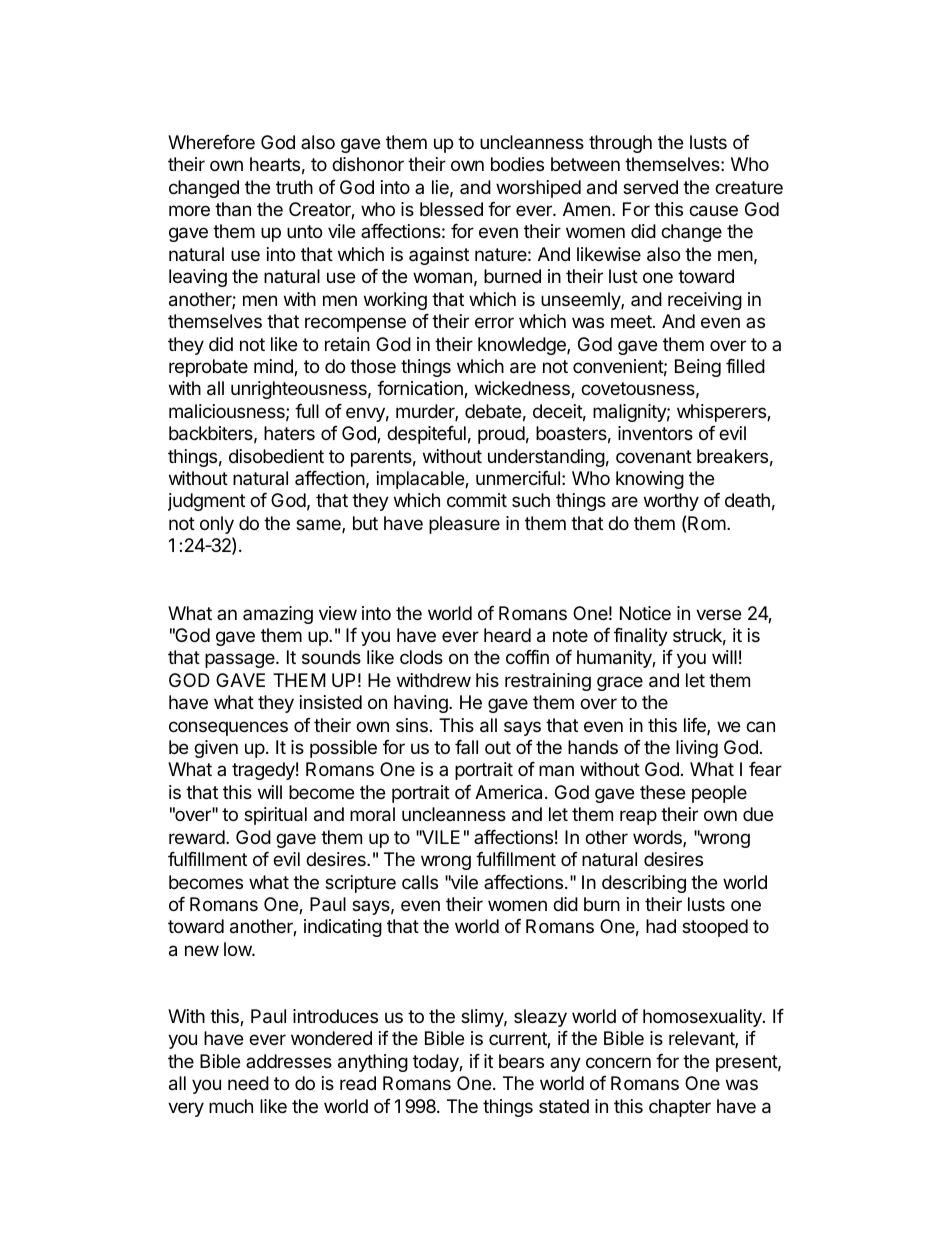 The image size is (952, 1233). What do you see at coordinates (680, 1108) in the page?
I see `chapter` at bounding box center [680, 1108].
